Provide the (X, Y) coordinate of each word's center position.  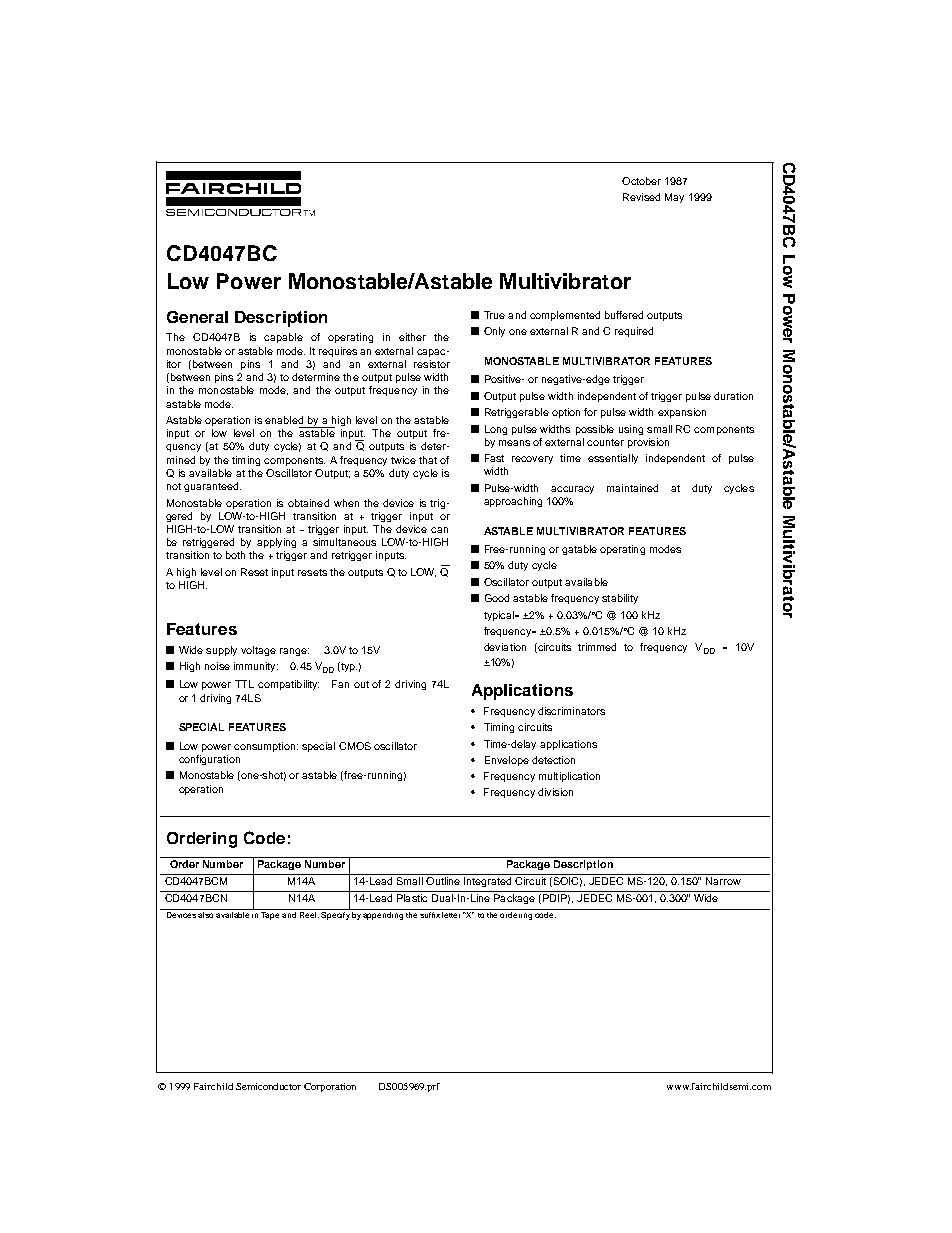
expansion (682, 413)
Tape (271, 914)
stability (620, 599)
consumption (266, 747)
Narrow (723, 881)
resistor (432, 364)
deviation (505, 647)
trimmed (597, 647)
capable (283, 338)
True (494, 315)
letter (452, 913)
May (674, 198)
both (235, 555)
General (197, 317)
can (439, 530)
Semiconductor (268, 1086)
